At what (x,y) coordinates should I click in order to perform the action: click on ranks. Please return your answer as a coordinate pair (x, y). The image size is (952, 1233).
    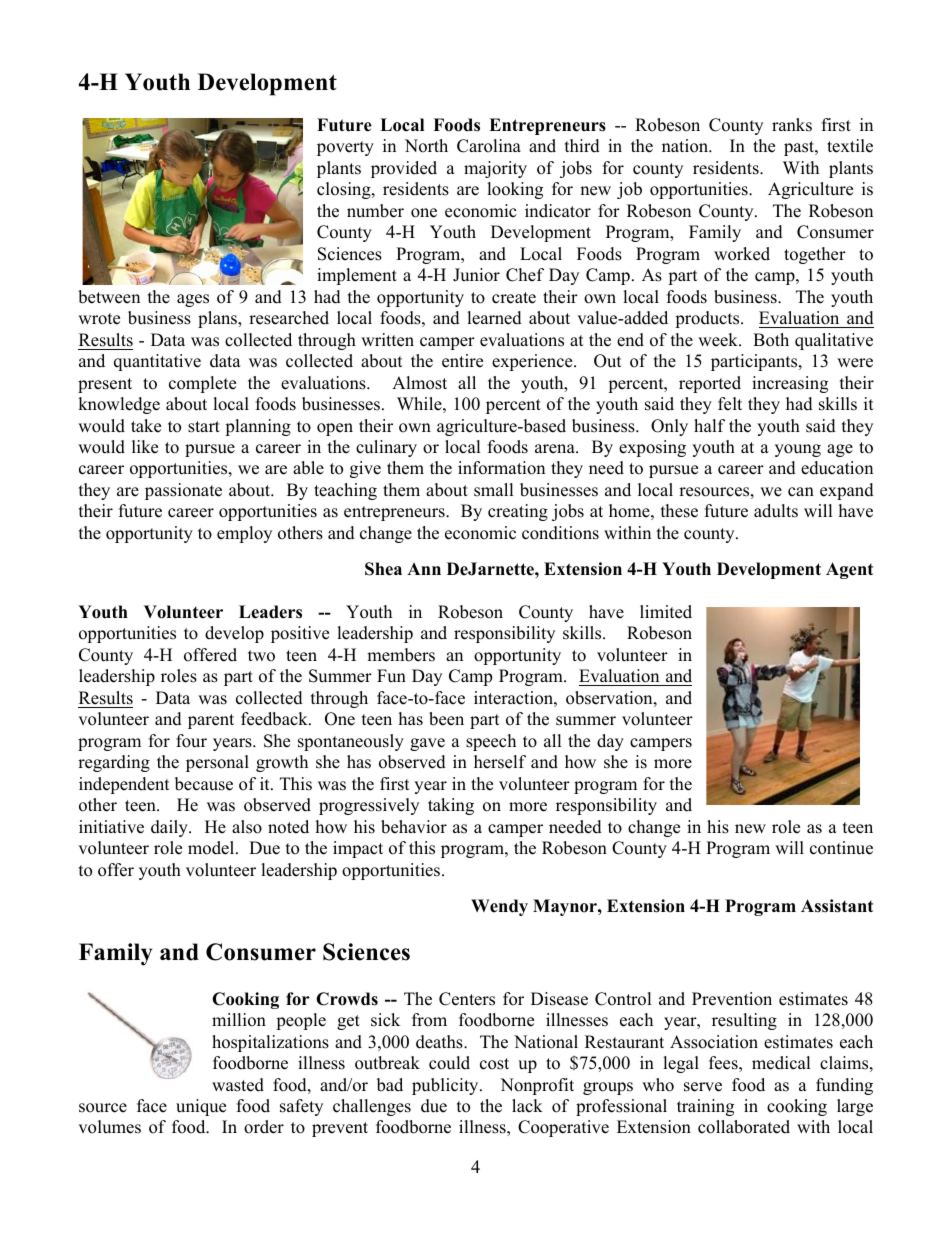
    Looking at the image, I should click on (792, 125).
